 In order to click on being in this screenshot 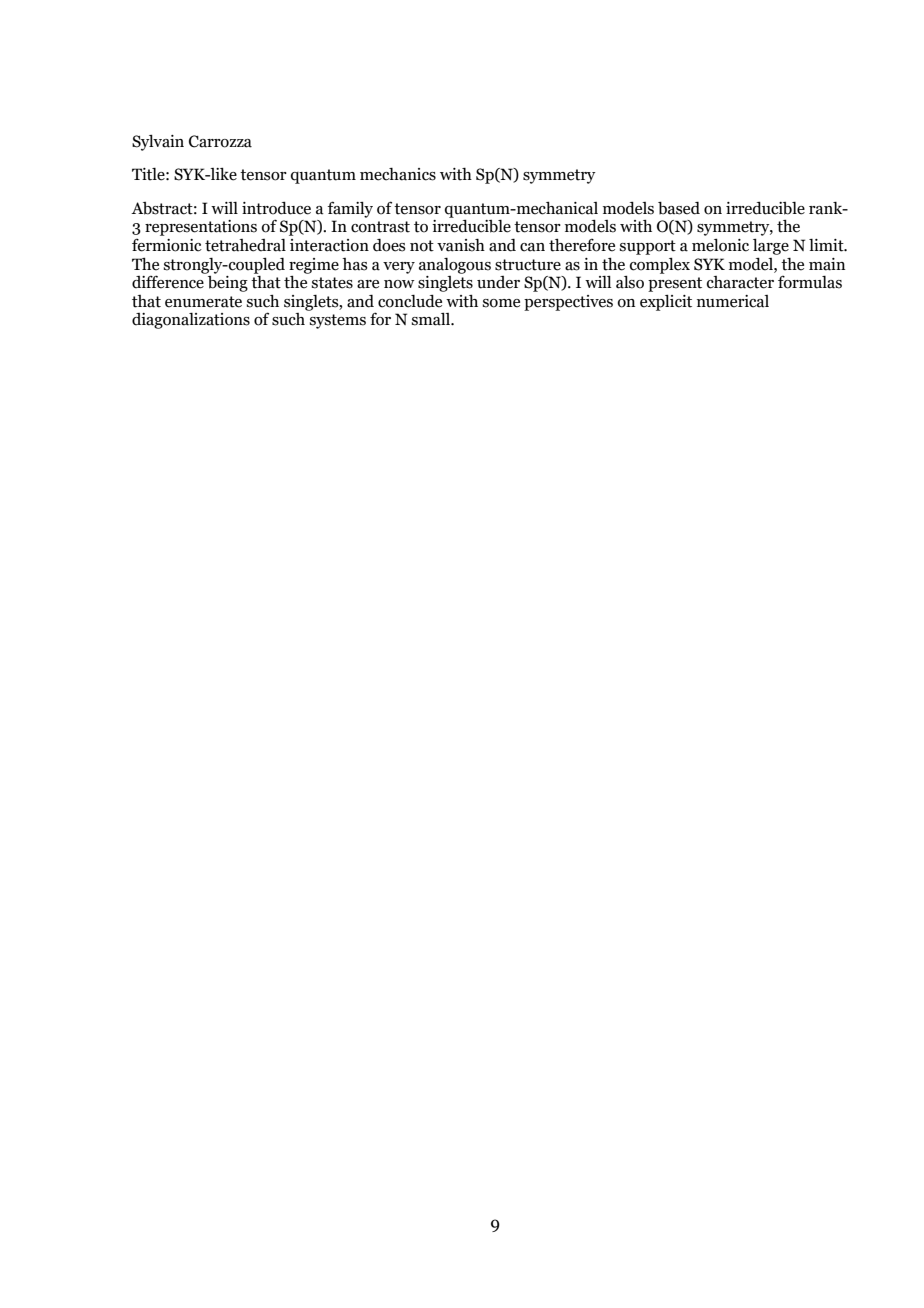, I will do `click(227, 282)`.
